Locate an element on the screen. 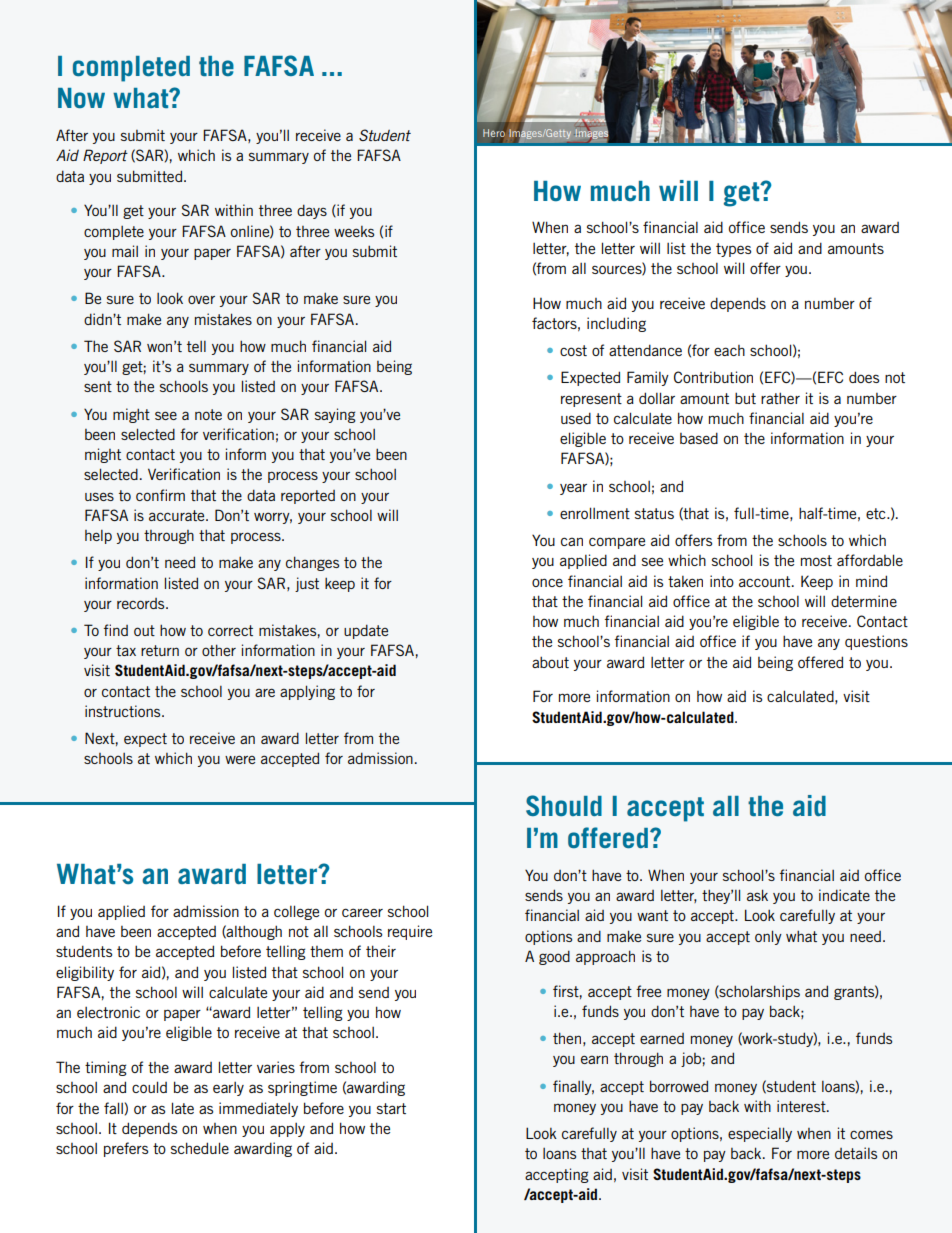  Now is located at coordinates (81, 98).
